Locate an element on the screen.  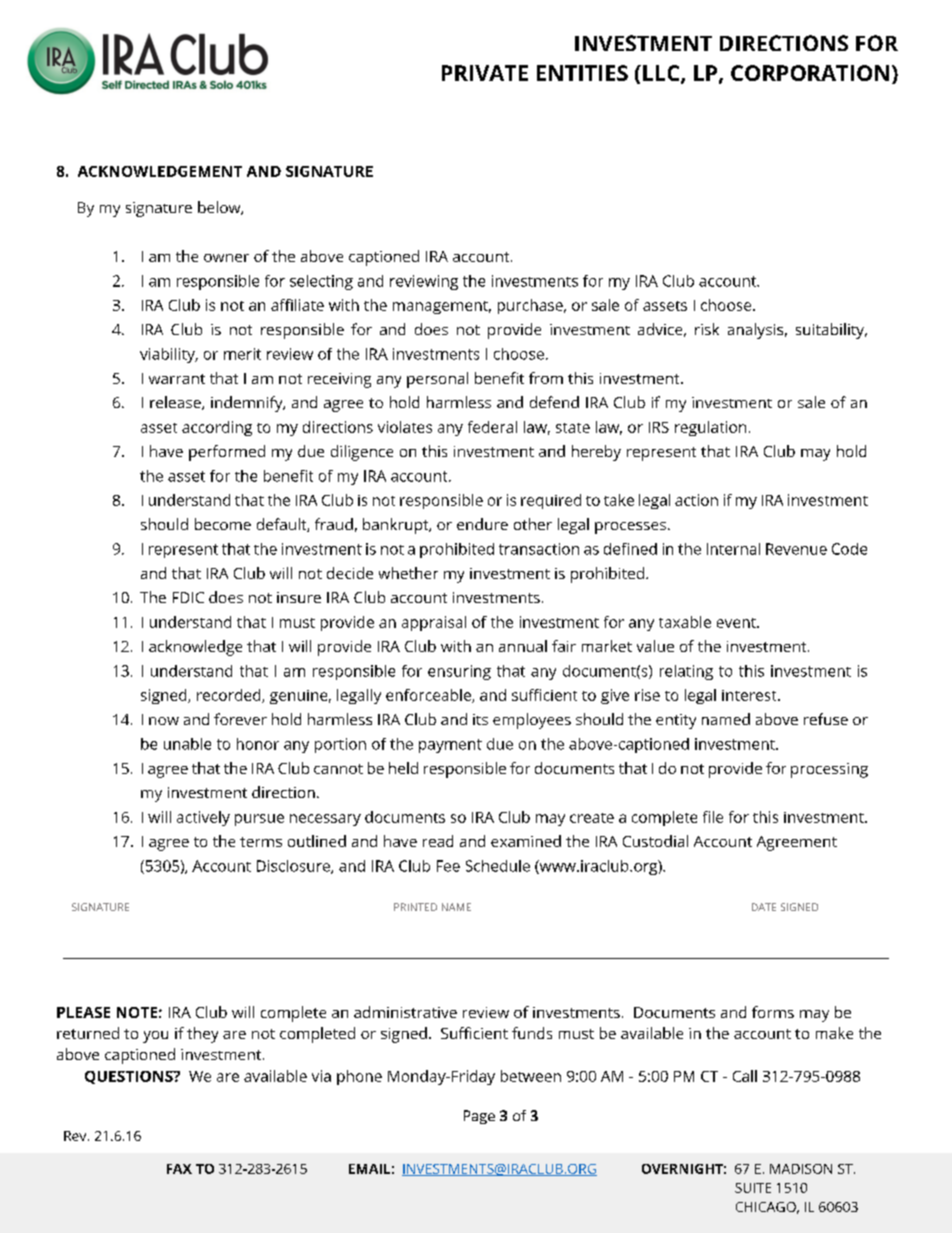
owner is located at coordinates (226, 258).
